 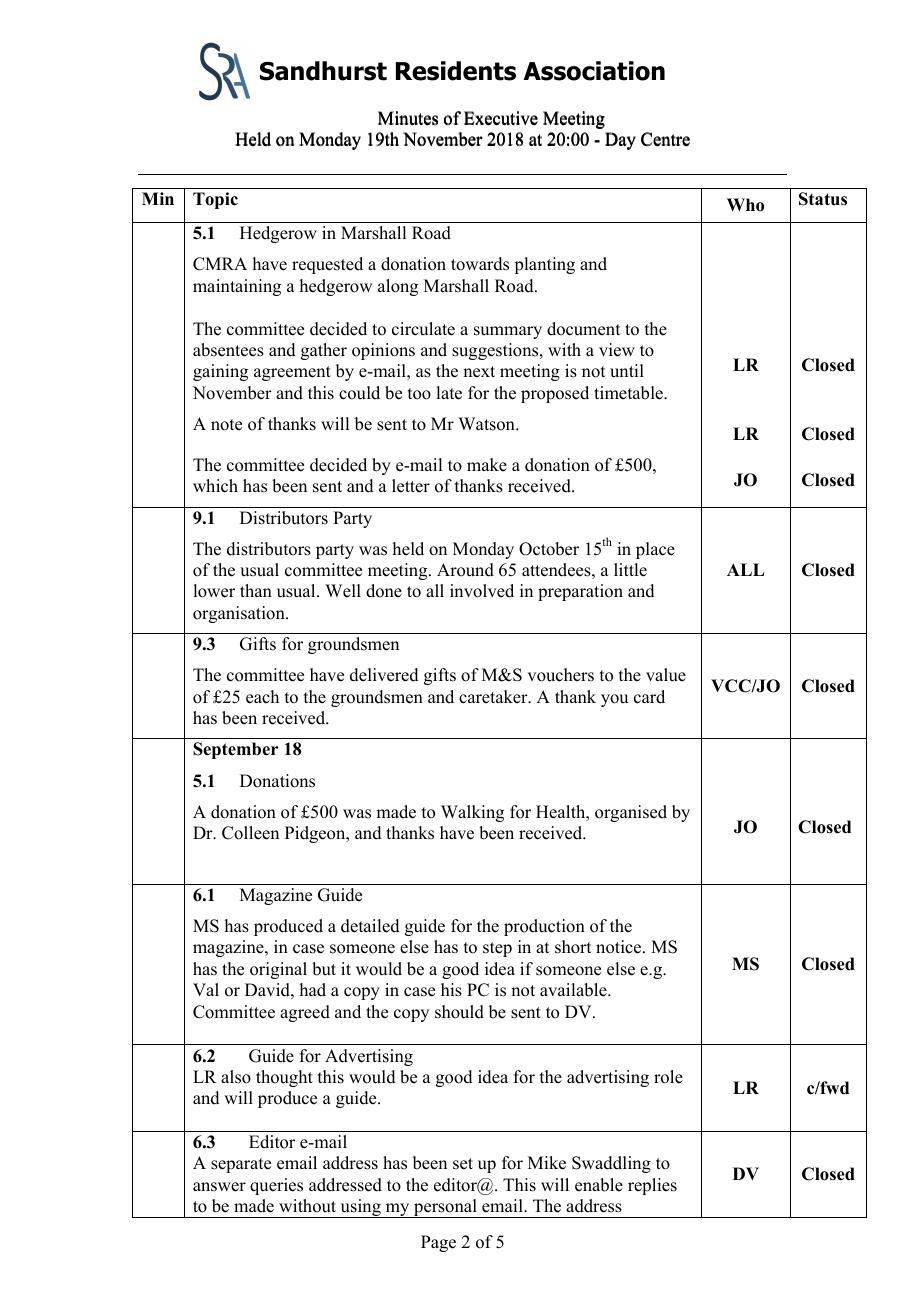 I want to click on Residents, so click(x=456, y=71).
